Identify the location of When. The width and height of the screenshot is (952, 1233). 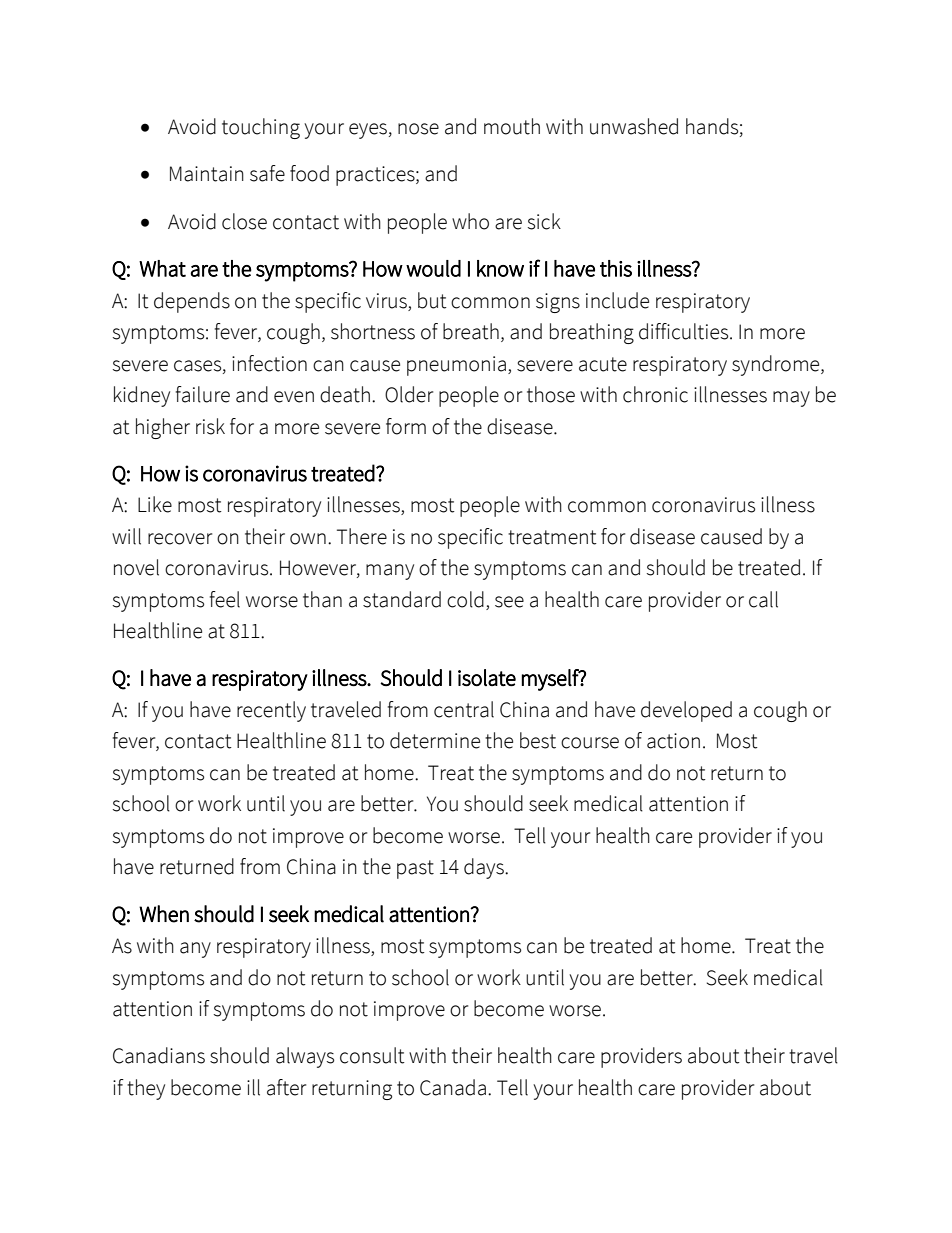
(164, 914).
